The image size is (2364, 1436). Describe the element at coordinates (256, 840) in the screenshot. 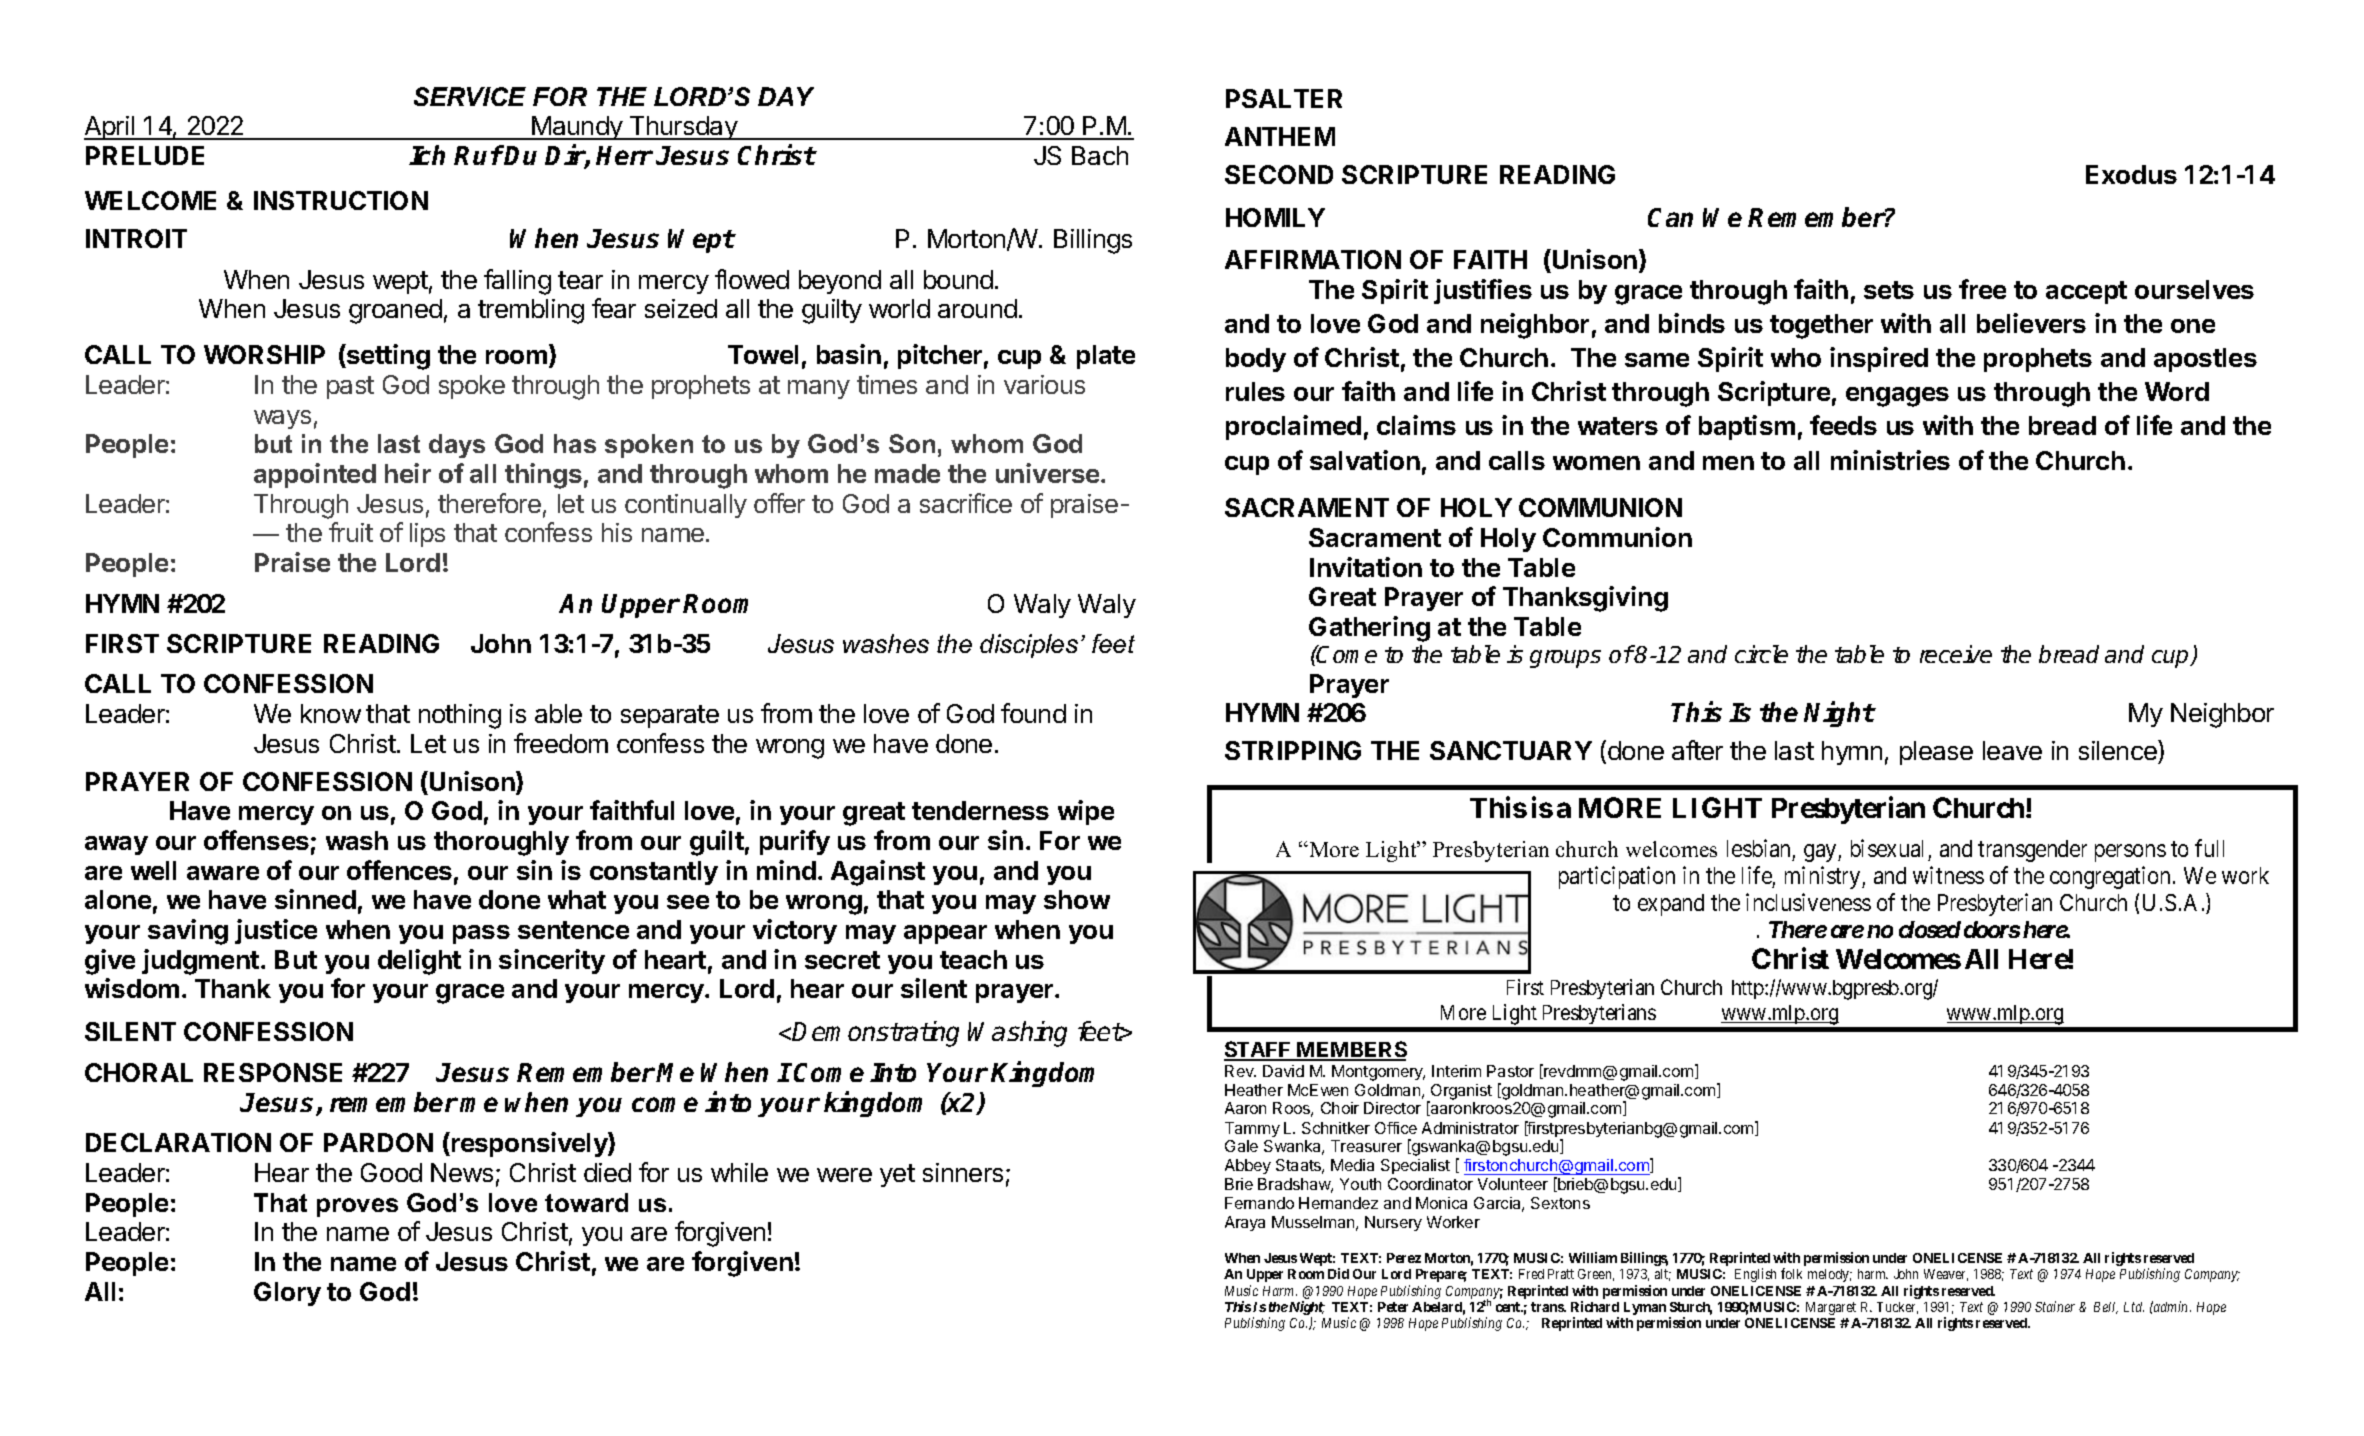

I see `offenses` at that location.
